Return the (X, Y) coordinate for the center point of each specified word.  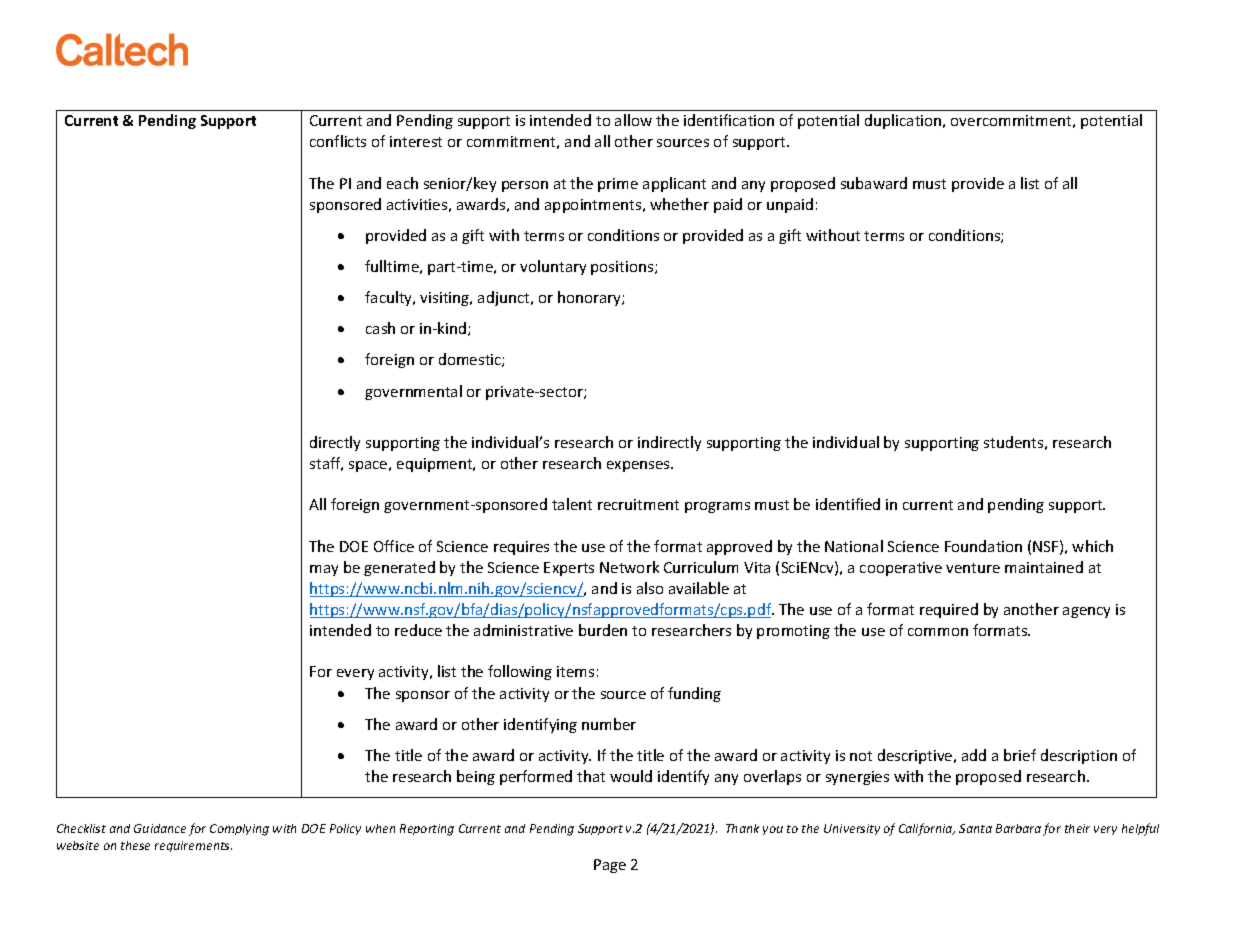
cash (380, 328)
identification (729, 120)
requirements (193, 846)
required (949, 610)
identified (848, 504)
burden (603, 630)
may (324, 570)
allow (633, 120)
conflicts (338, 141)
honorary (590, 298)
